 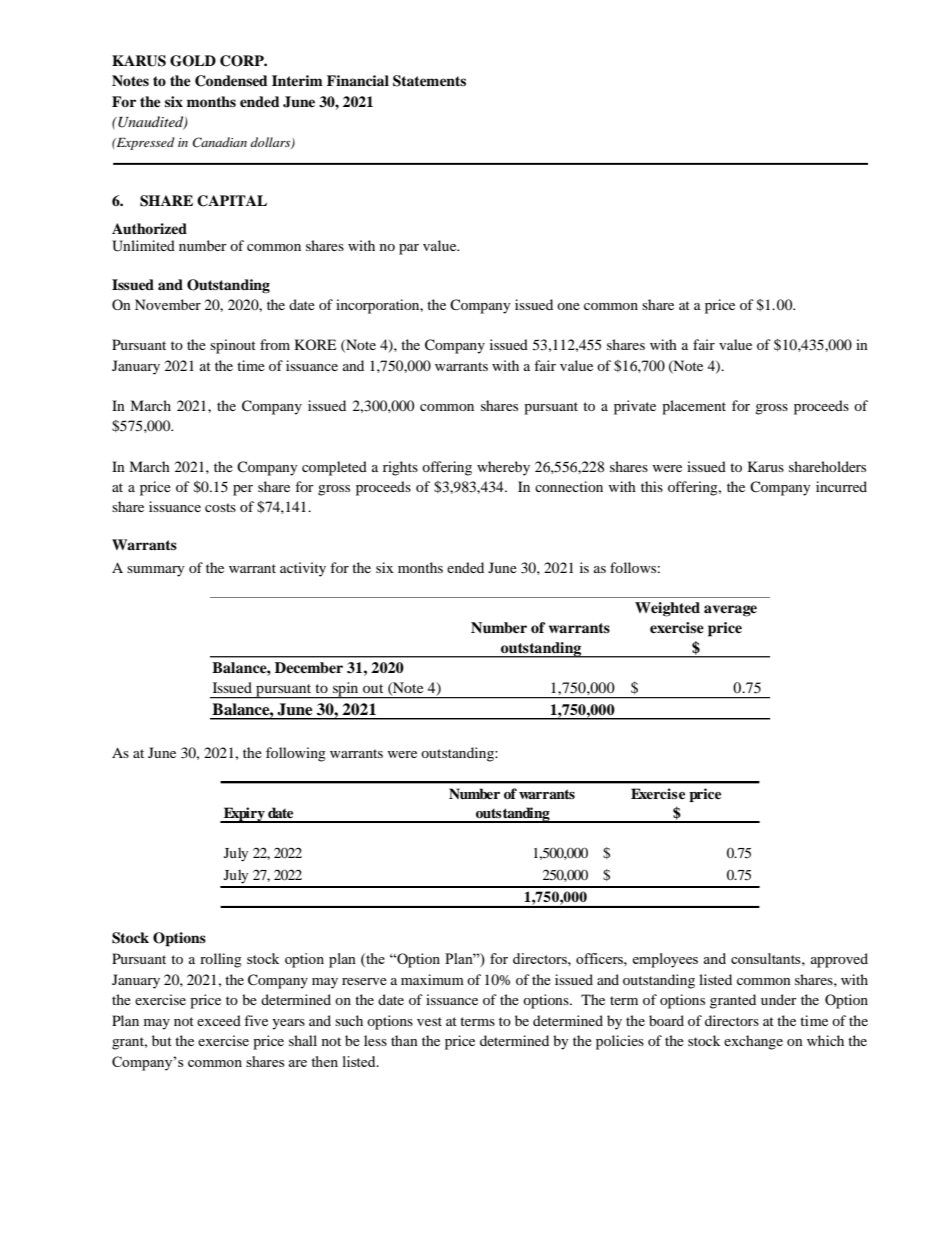 I want to click on incurred, so click(x=841, y=486).
